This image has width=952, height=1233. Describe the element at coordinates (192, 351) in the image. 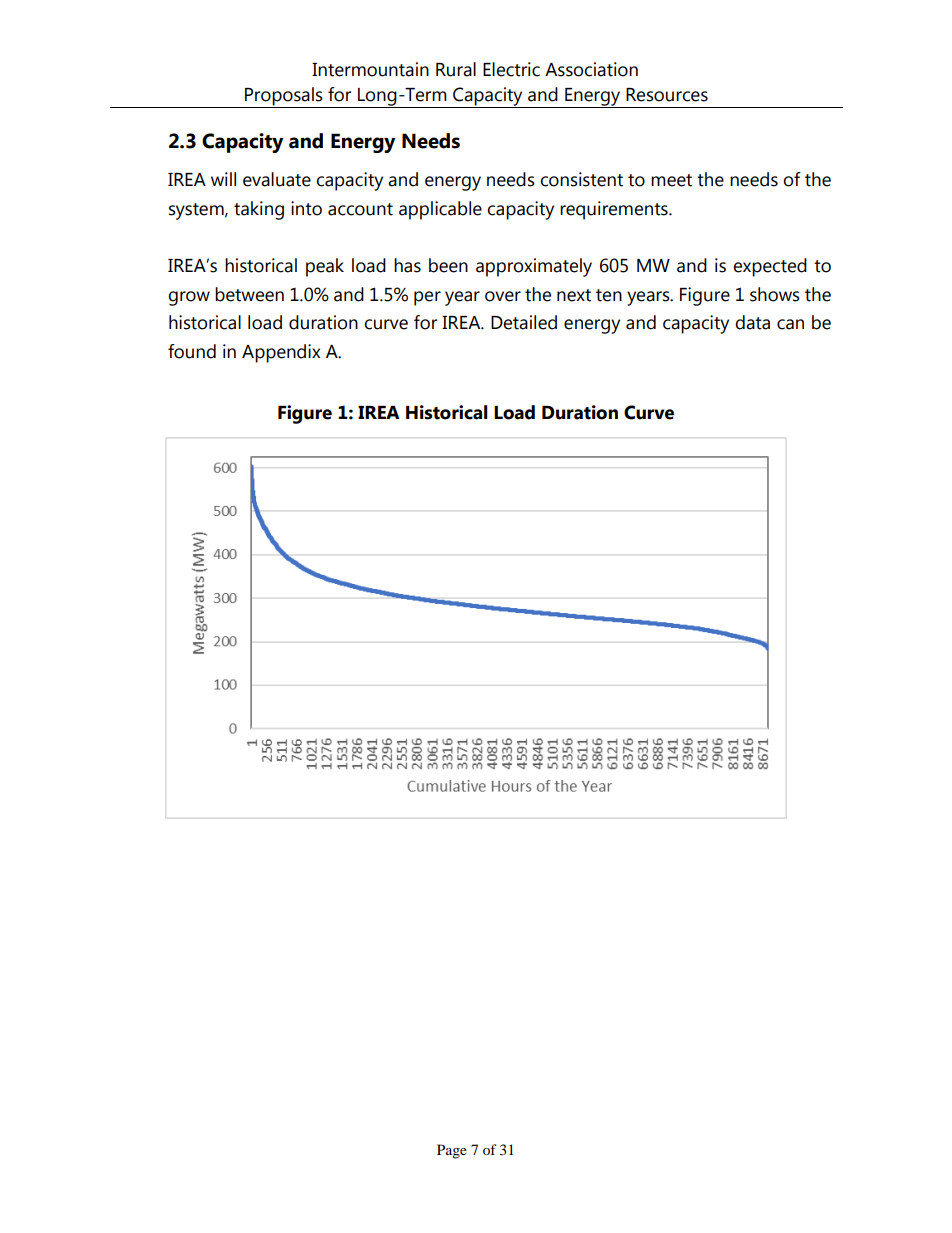

I see `found` at that location.
